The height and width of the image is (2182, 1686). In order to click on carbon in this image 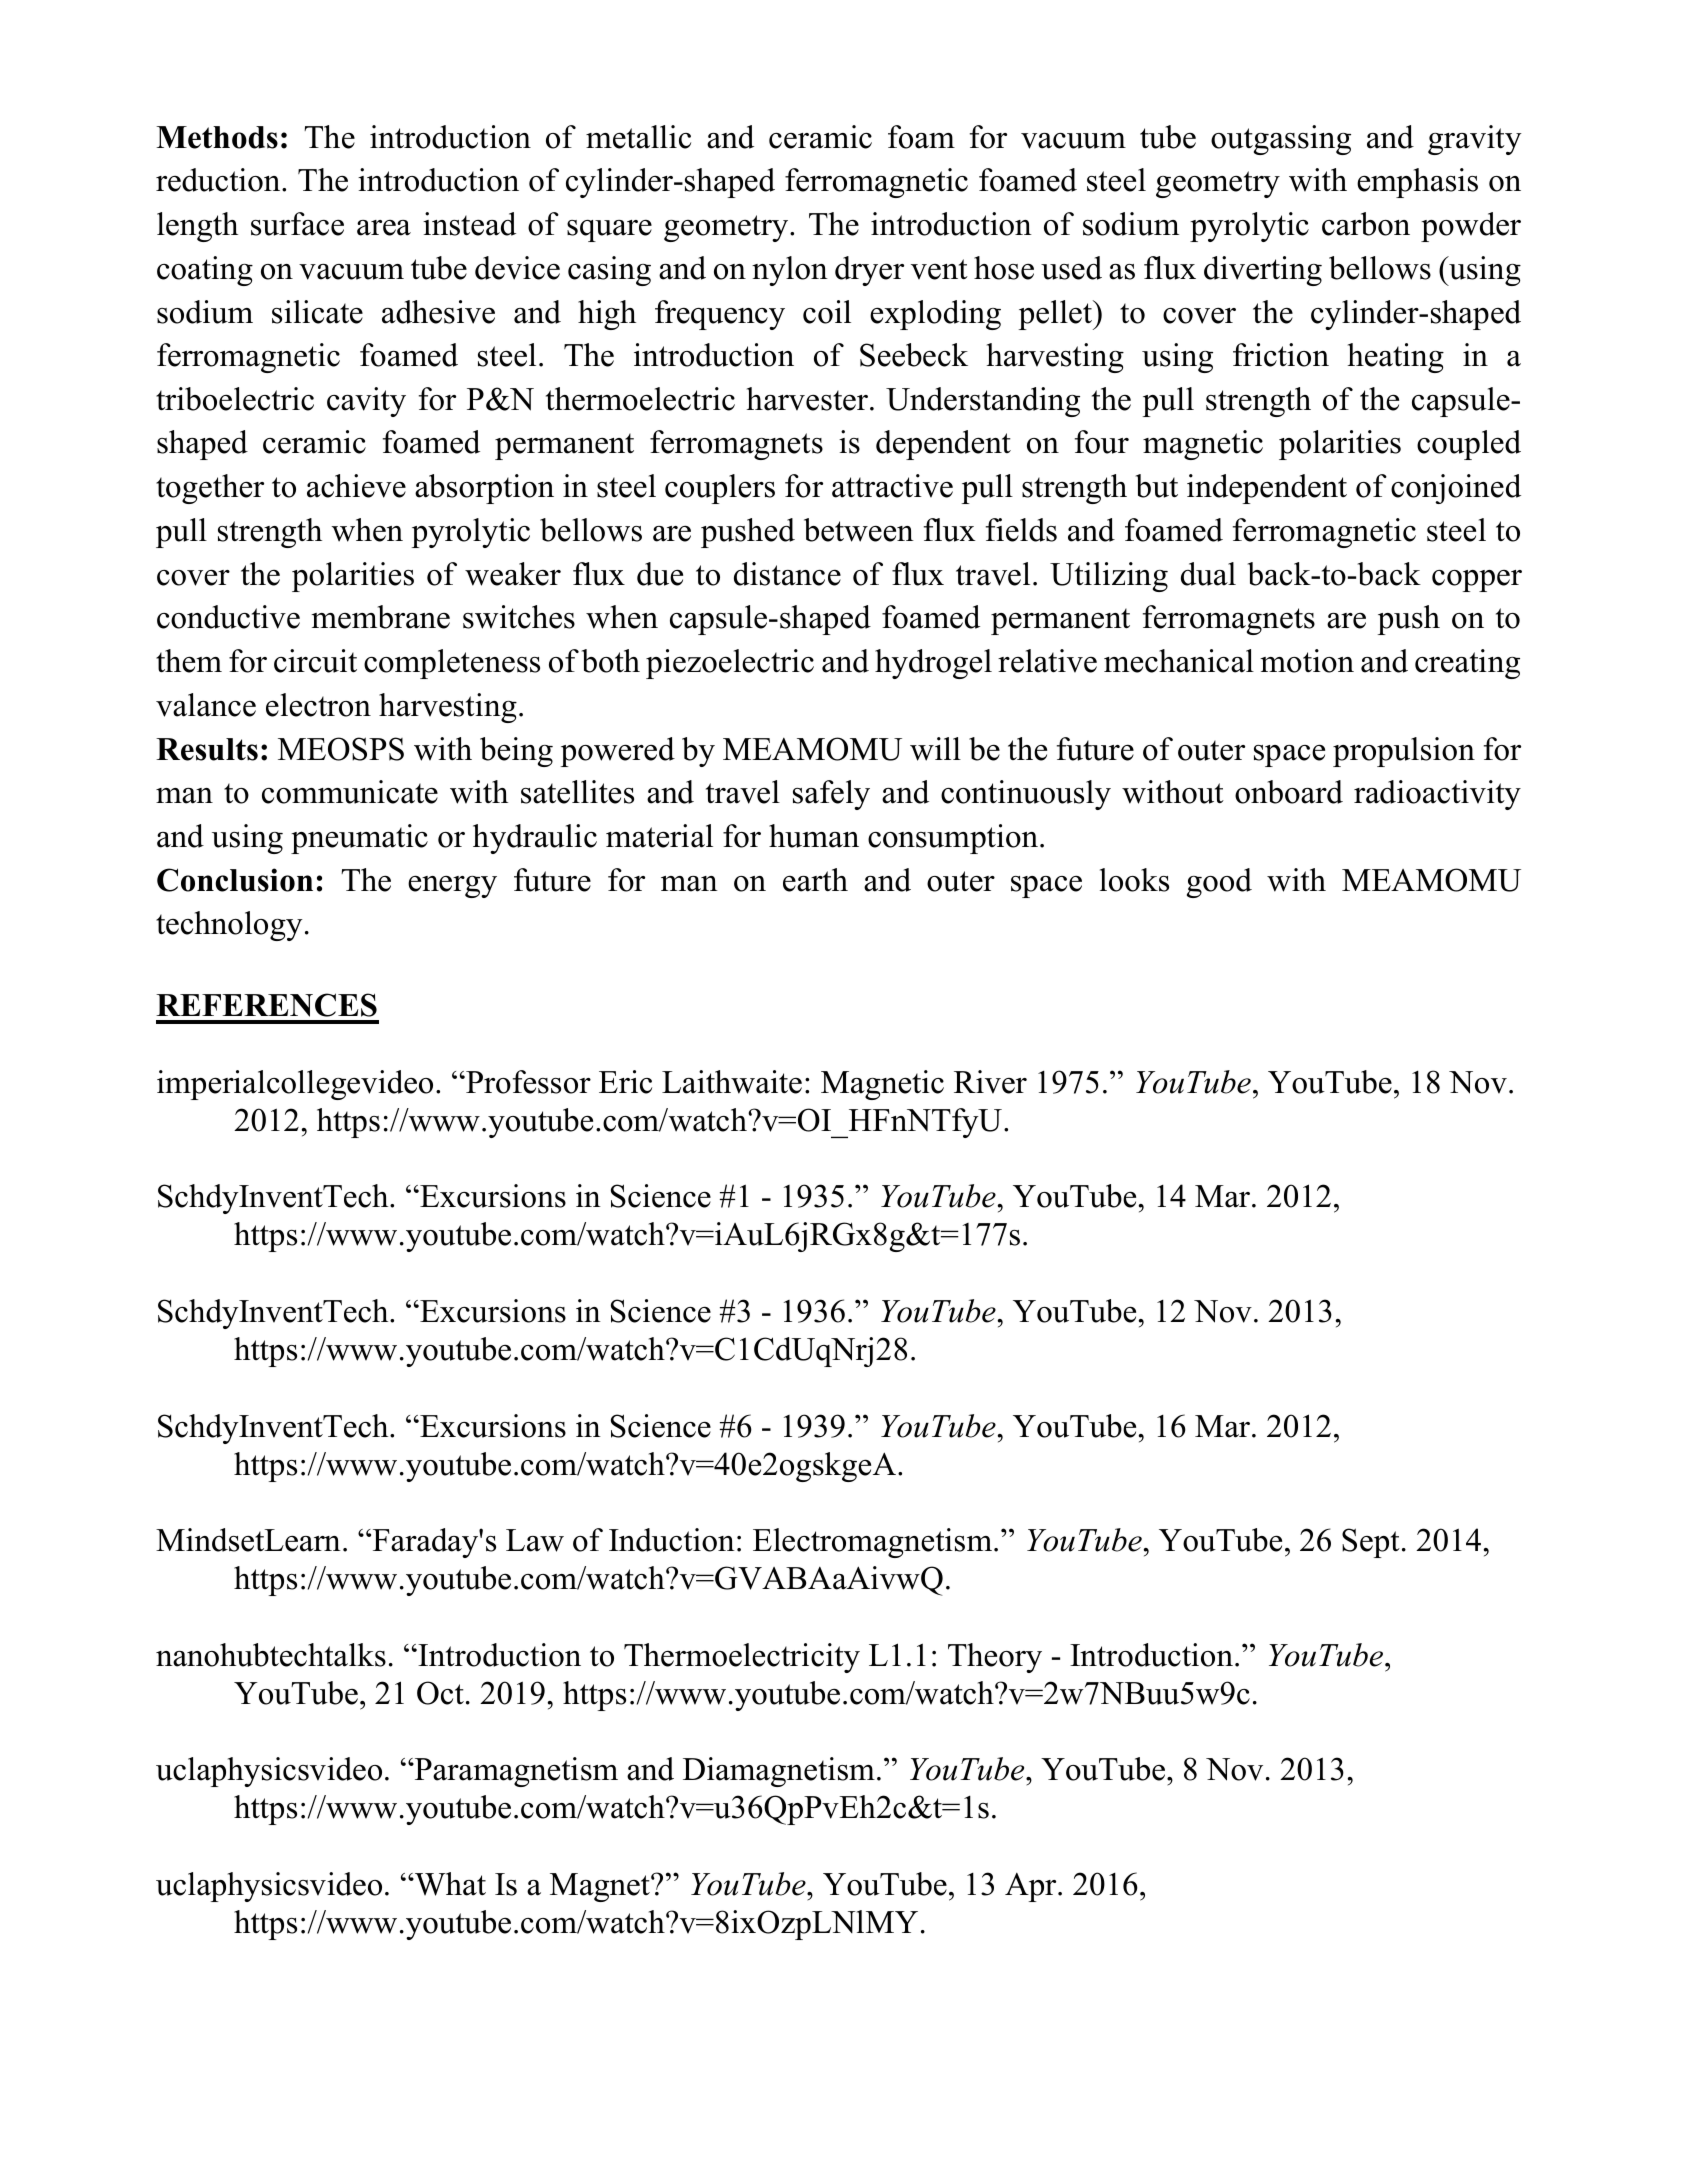, I will do `click(1366, 224)`.
